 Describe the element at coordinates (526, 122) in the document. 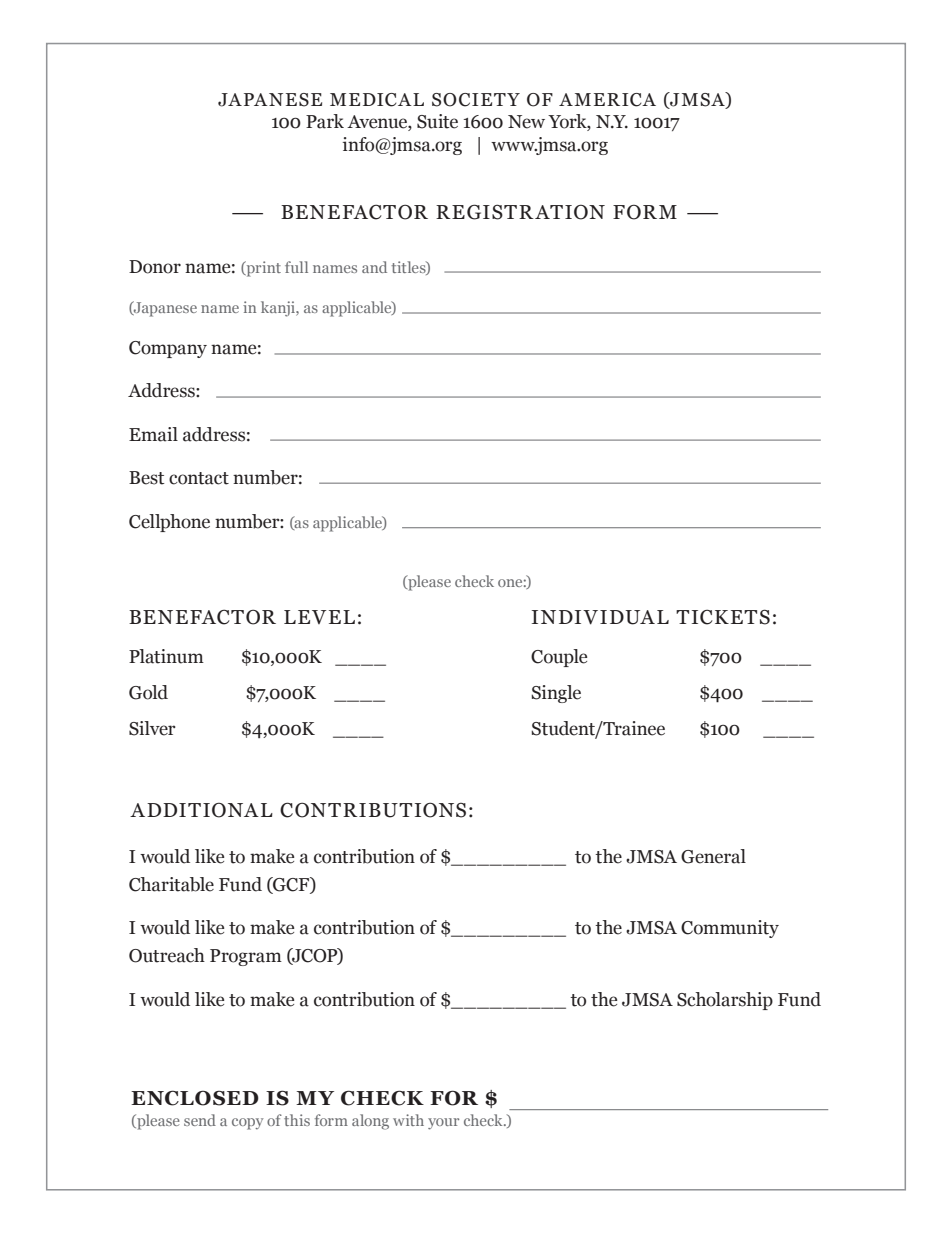

I see `New` at that location.
